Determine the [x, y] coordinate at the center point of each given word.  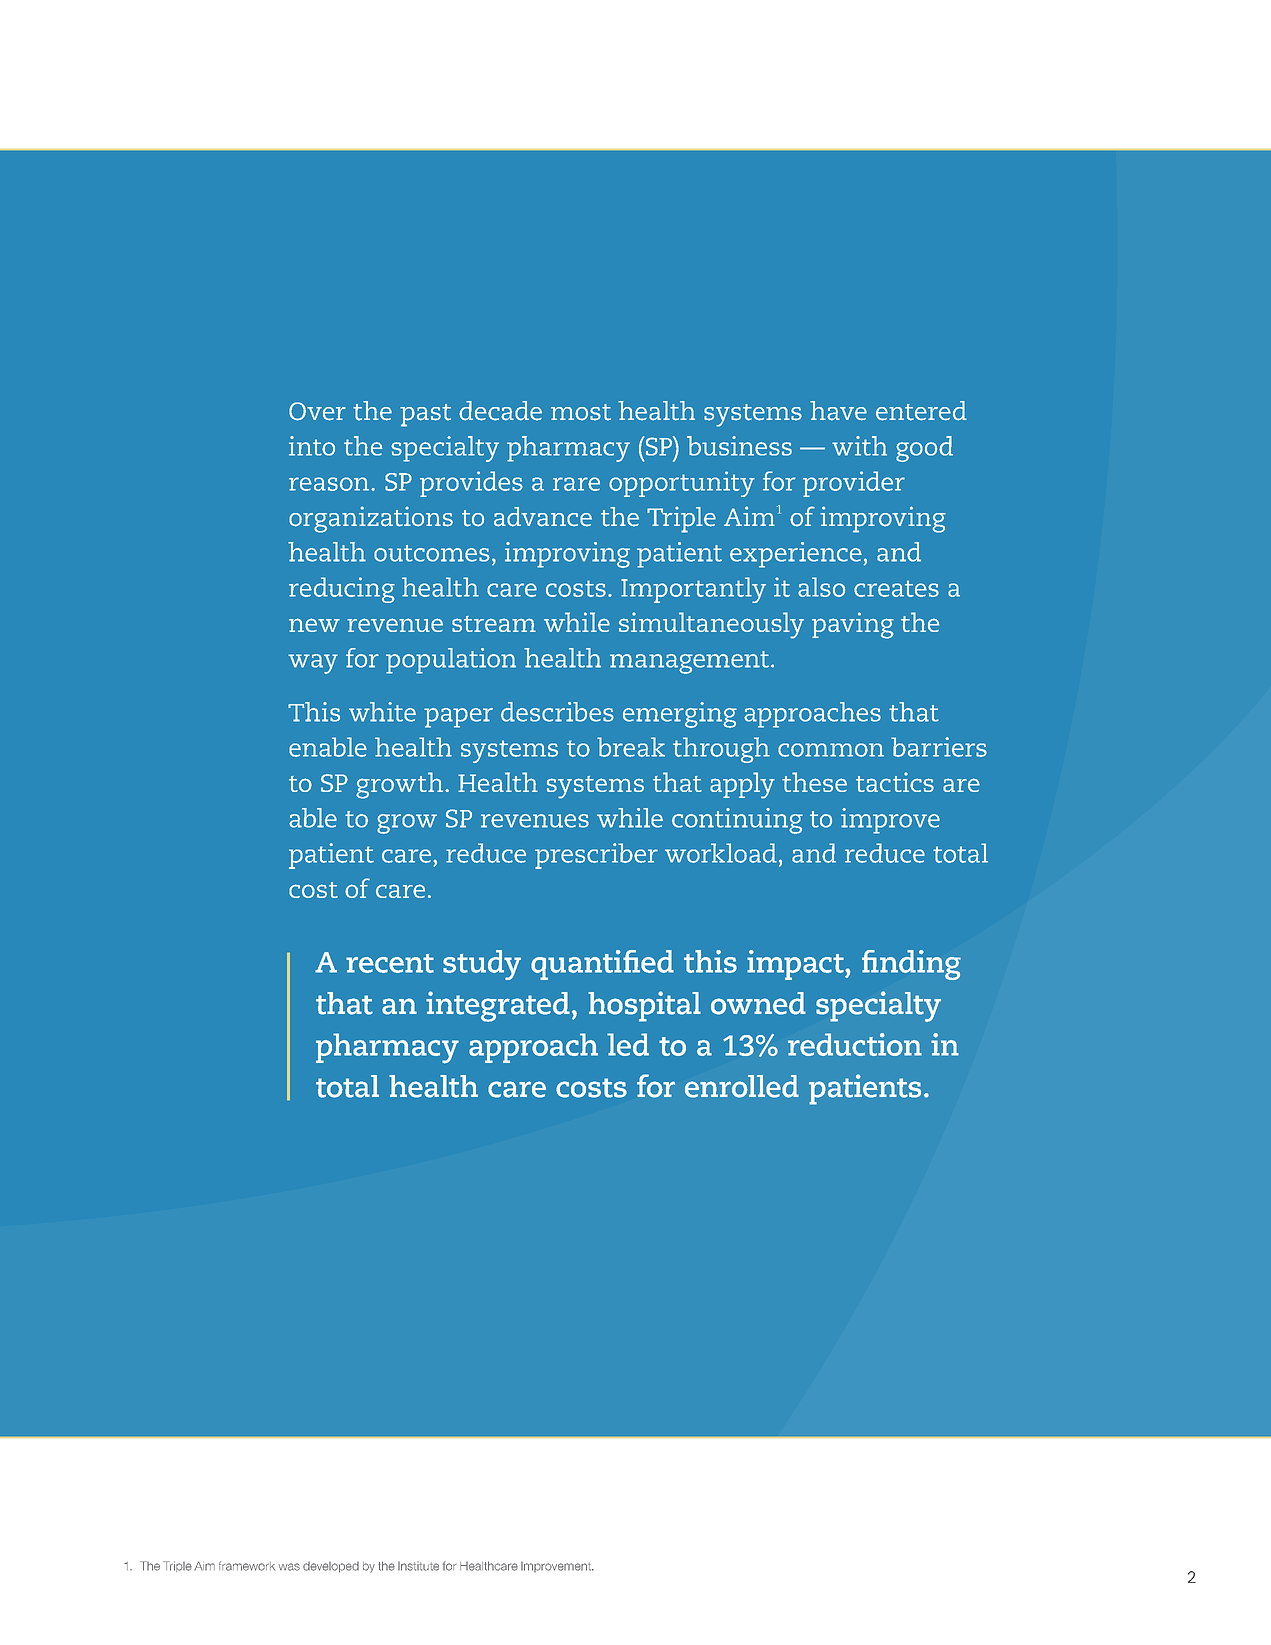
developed [331, 1567]
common [831, 750]
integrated [498, 1006]
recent [390, 963]
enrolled [742, 1086]
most [581, 412]
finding [911, 965]
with [859, 446]
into [312, 446]
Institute [418, 1566]
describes [557, 712]
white [382, 712]
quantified [602, 965]
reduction [855, 1044]
